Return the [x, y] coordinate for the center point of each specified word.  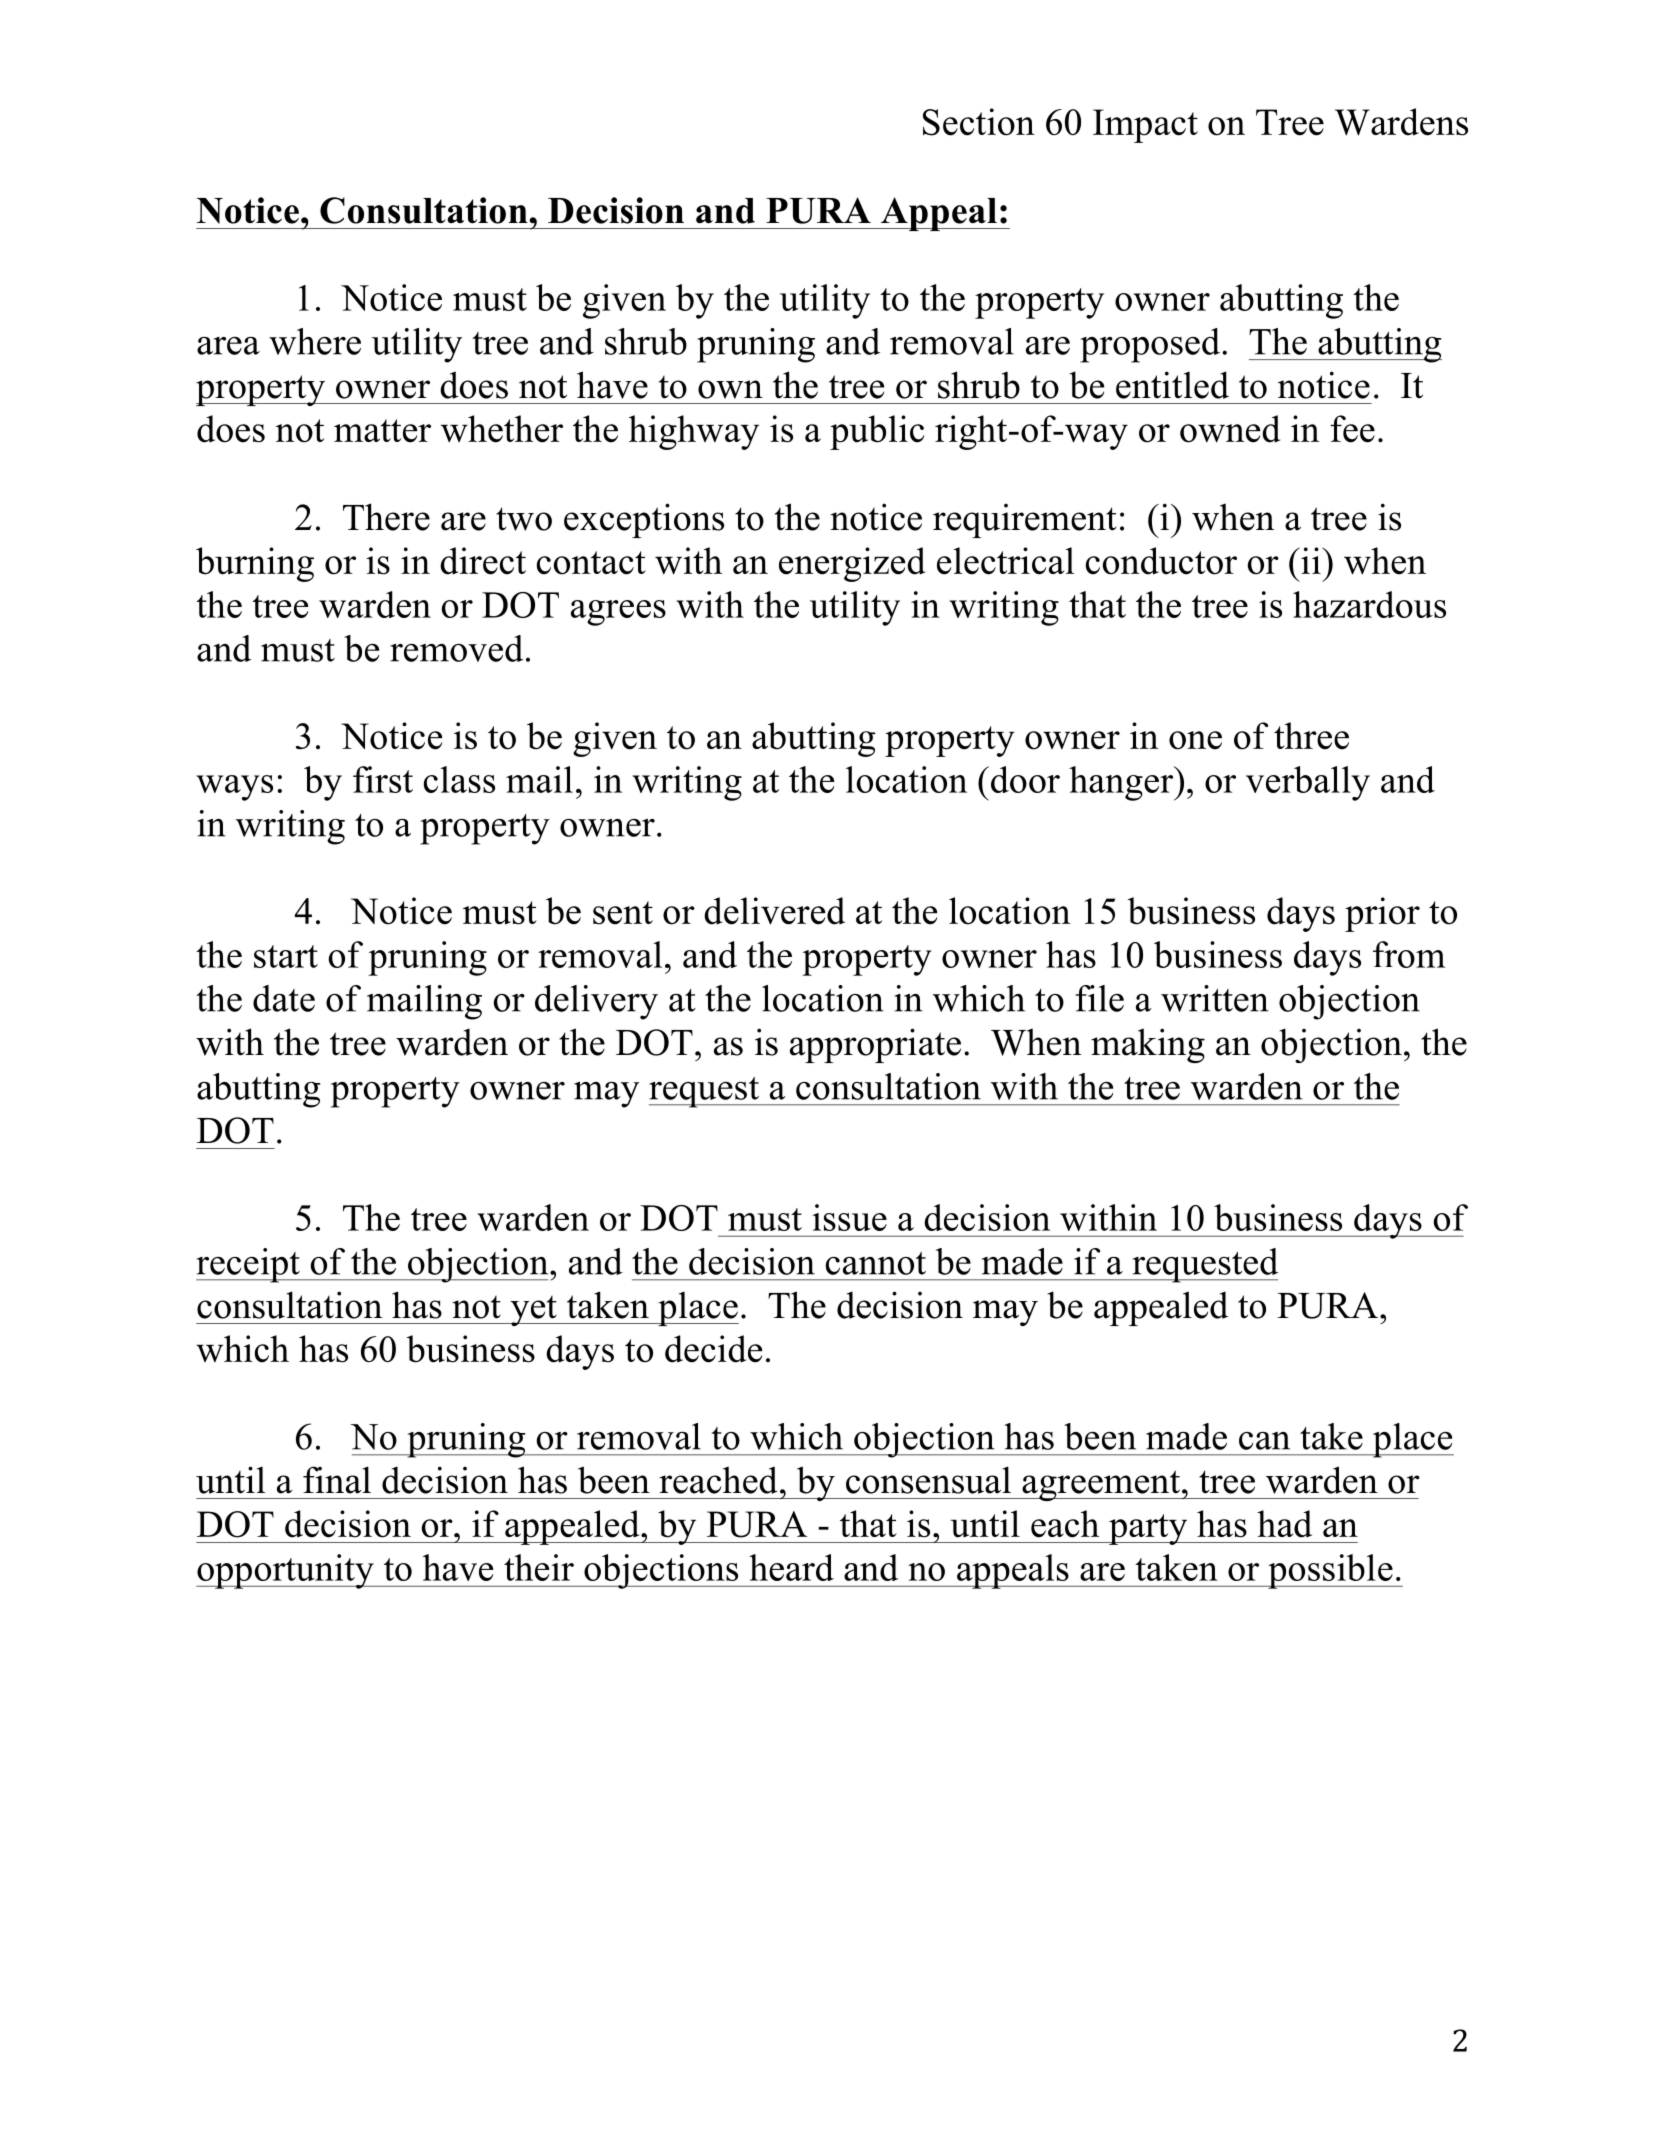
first [383, 779]
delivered [774, 911]
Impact [1145, 126]
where [315, 341]
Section [979, 122]
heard [791, 1567]
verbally [1308, 783]
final [337, 1480]
